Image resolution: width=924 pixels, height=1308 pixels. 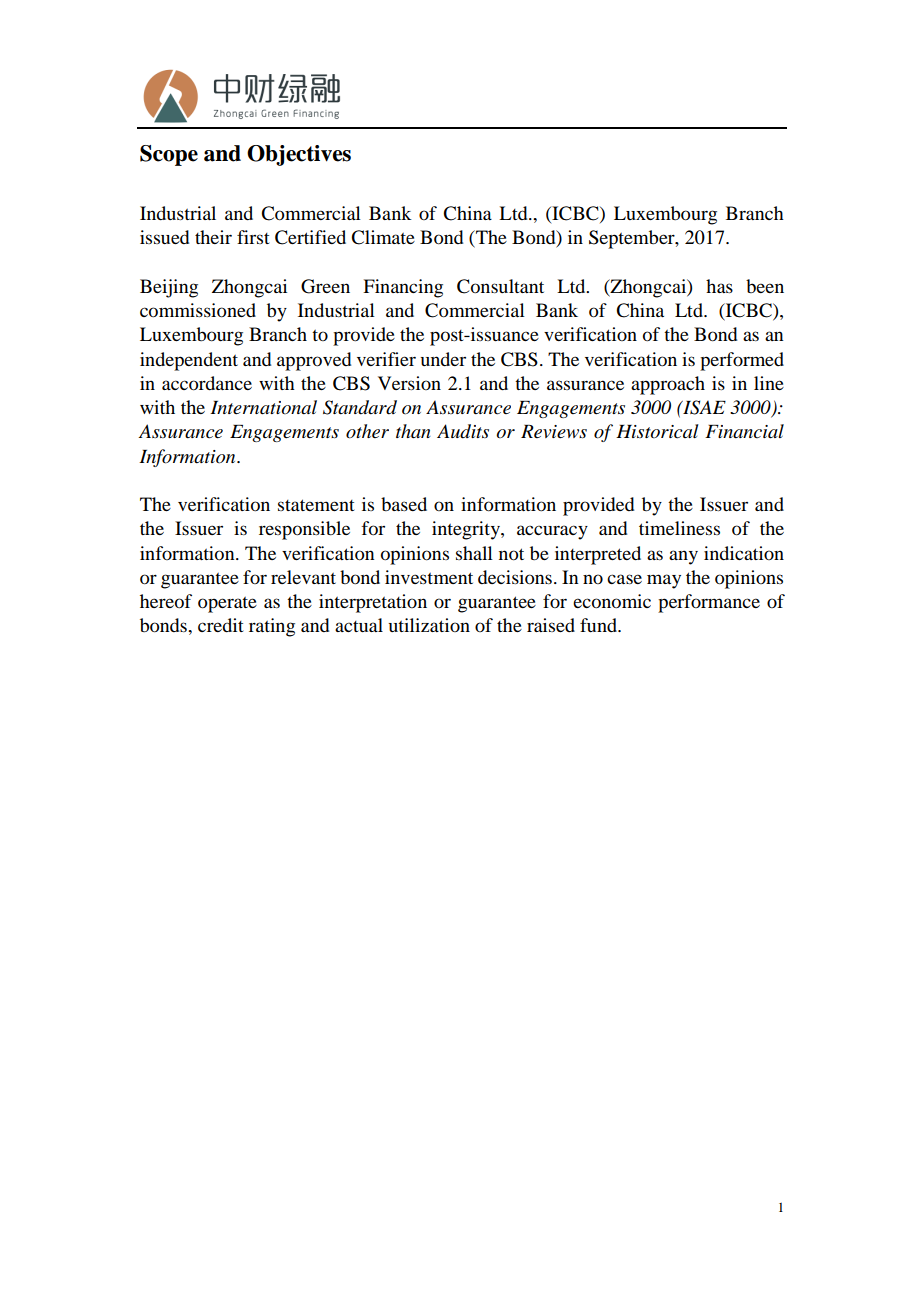 What do you see at coordinates (719, 286) in the screenshot?
I see `has` at bounding box center [719, 286].
